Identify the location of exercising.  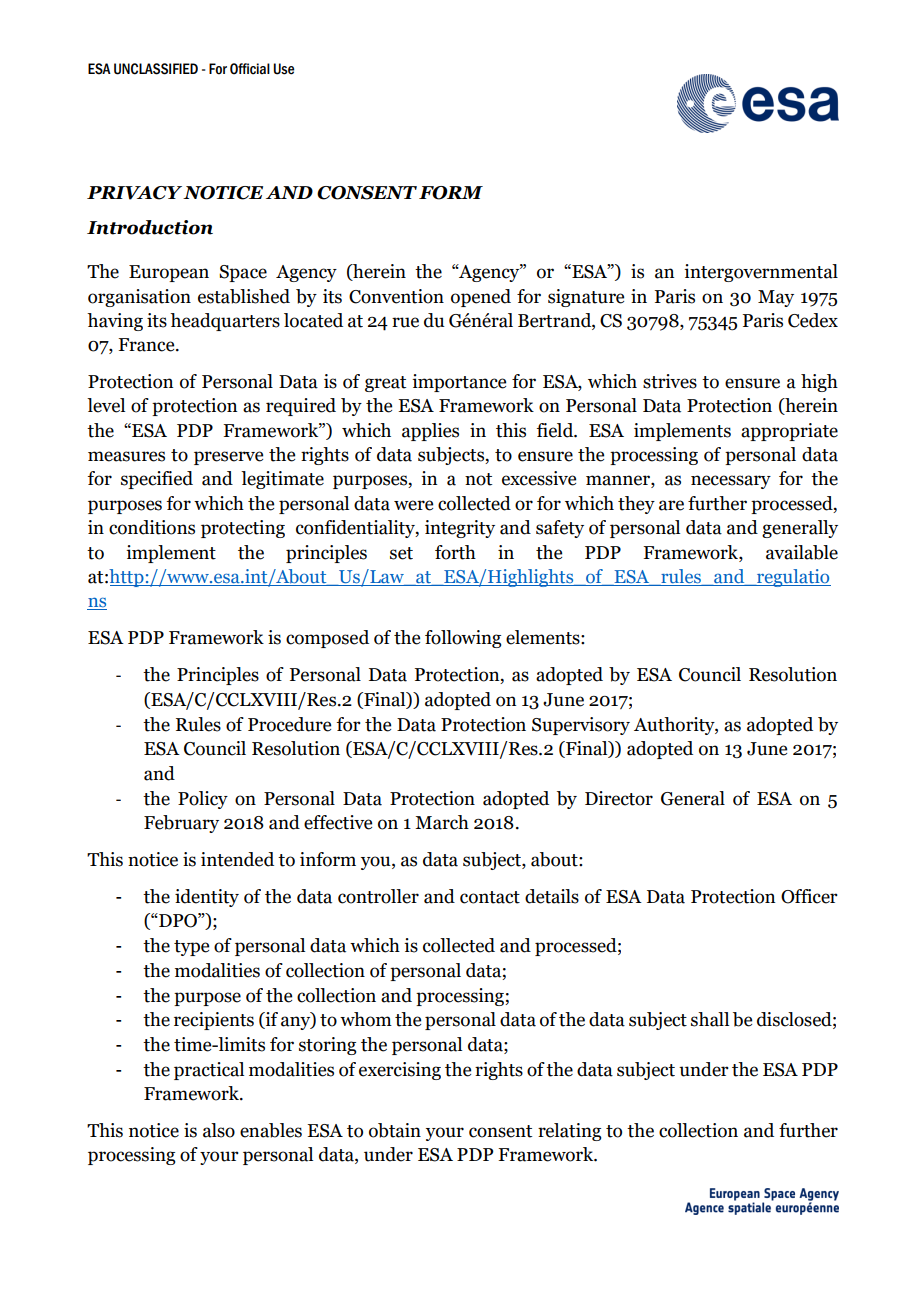
(400, 1071).
